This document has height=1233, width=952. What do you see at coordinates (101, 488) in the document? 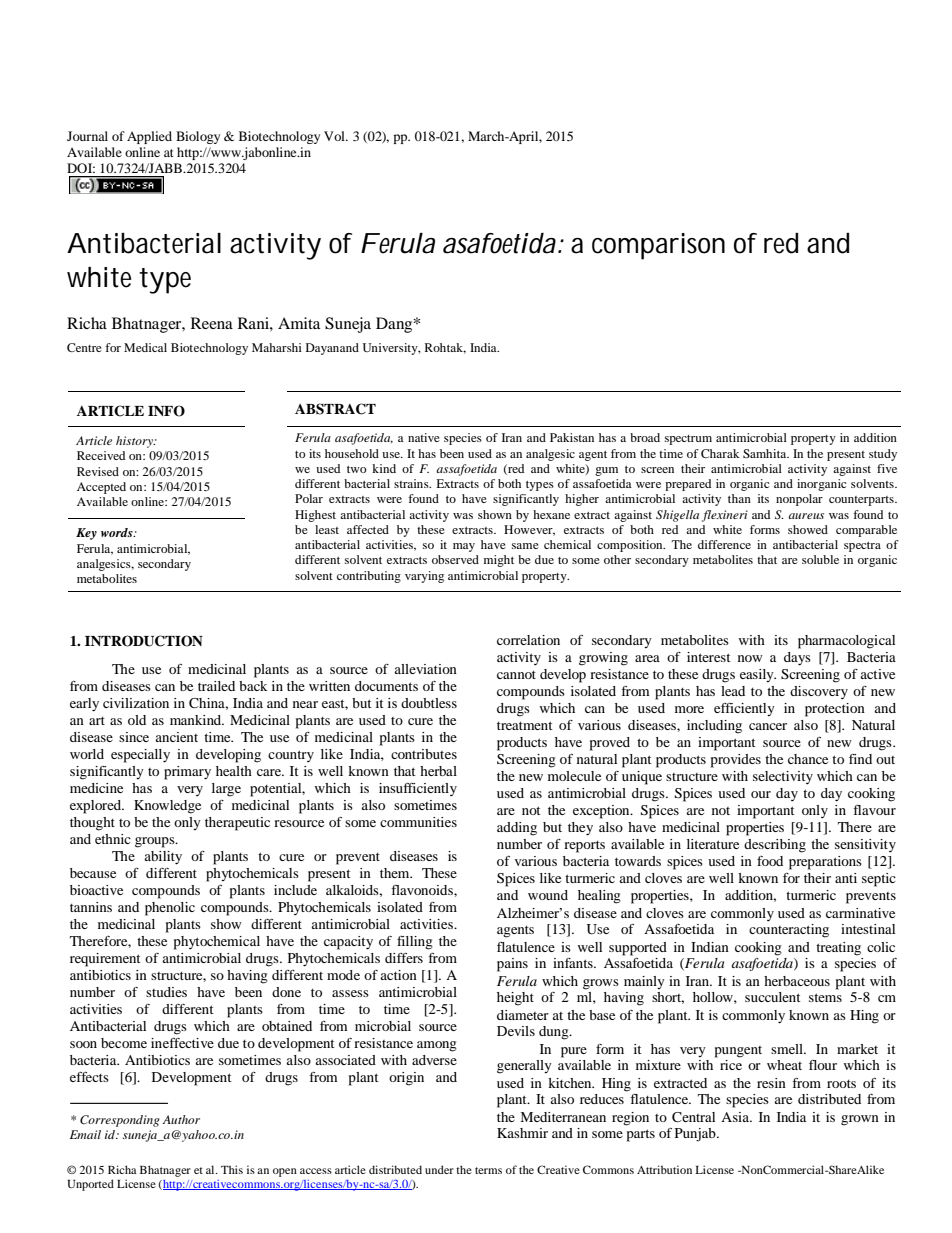
I see `Accepted` at bounding box center [101, 488].
